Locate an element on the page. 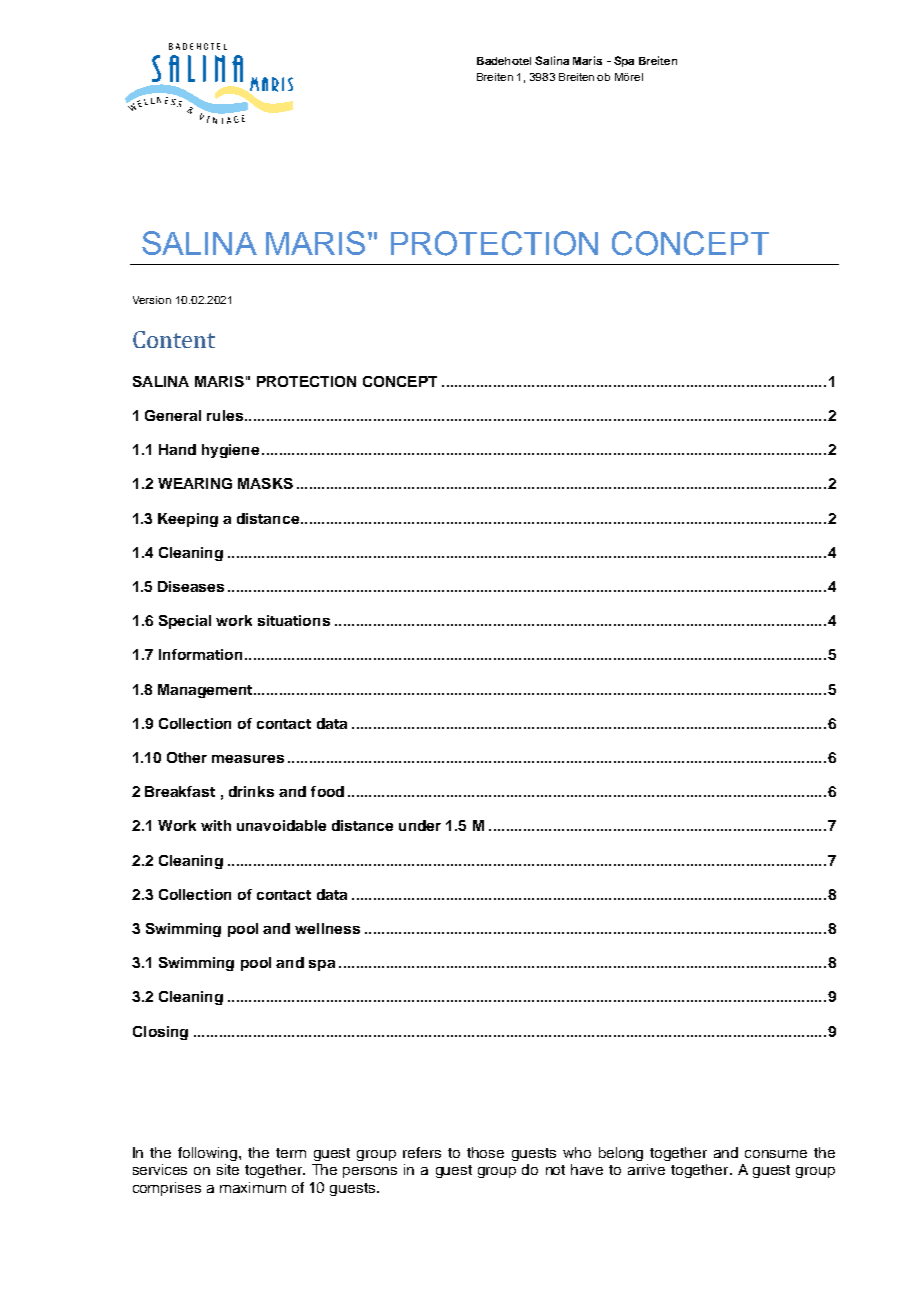 Image resolution: width=924 pixels, height=1308 pixels. site is located at coordinates (228, 1169).
